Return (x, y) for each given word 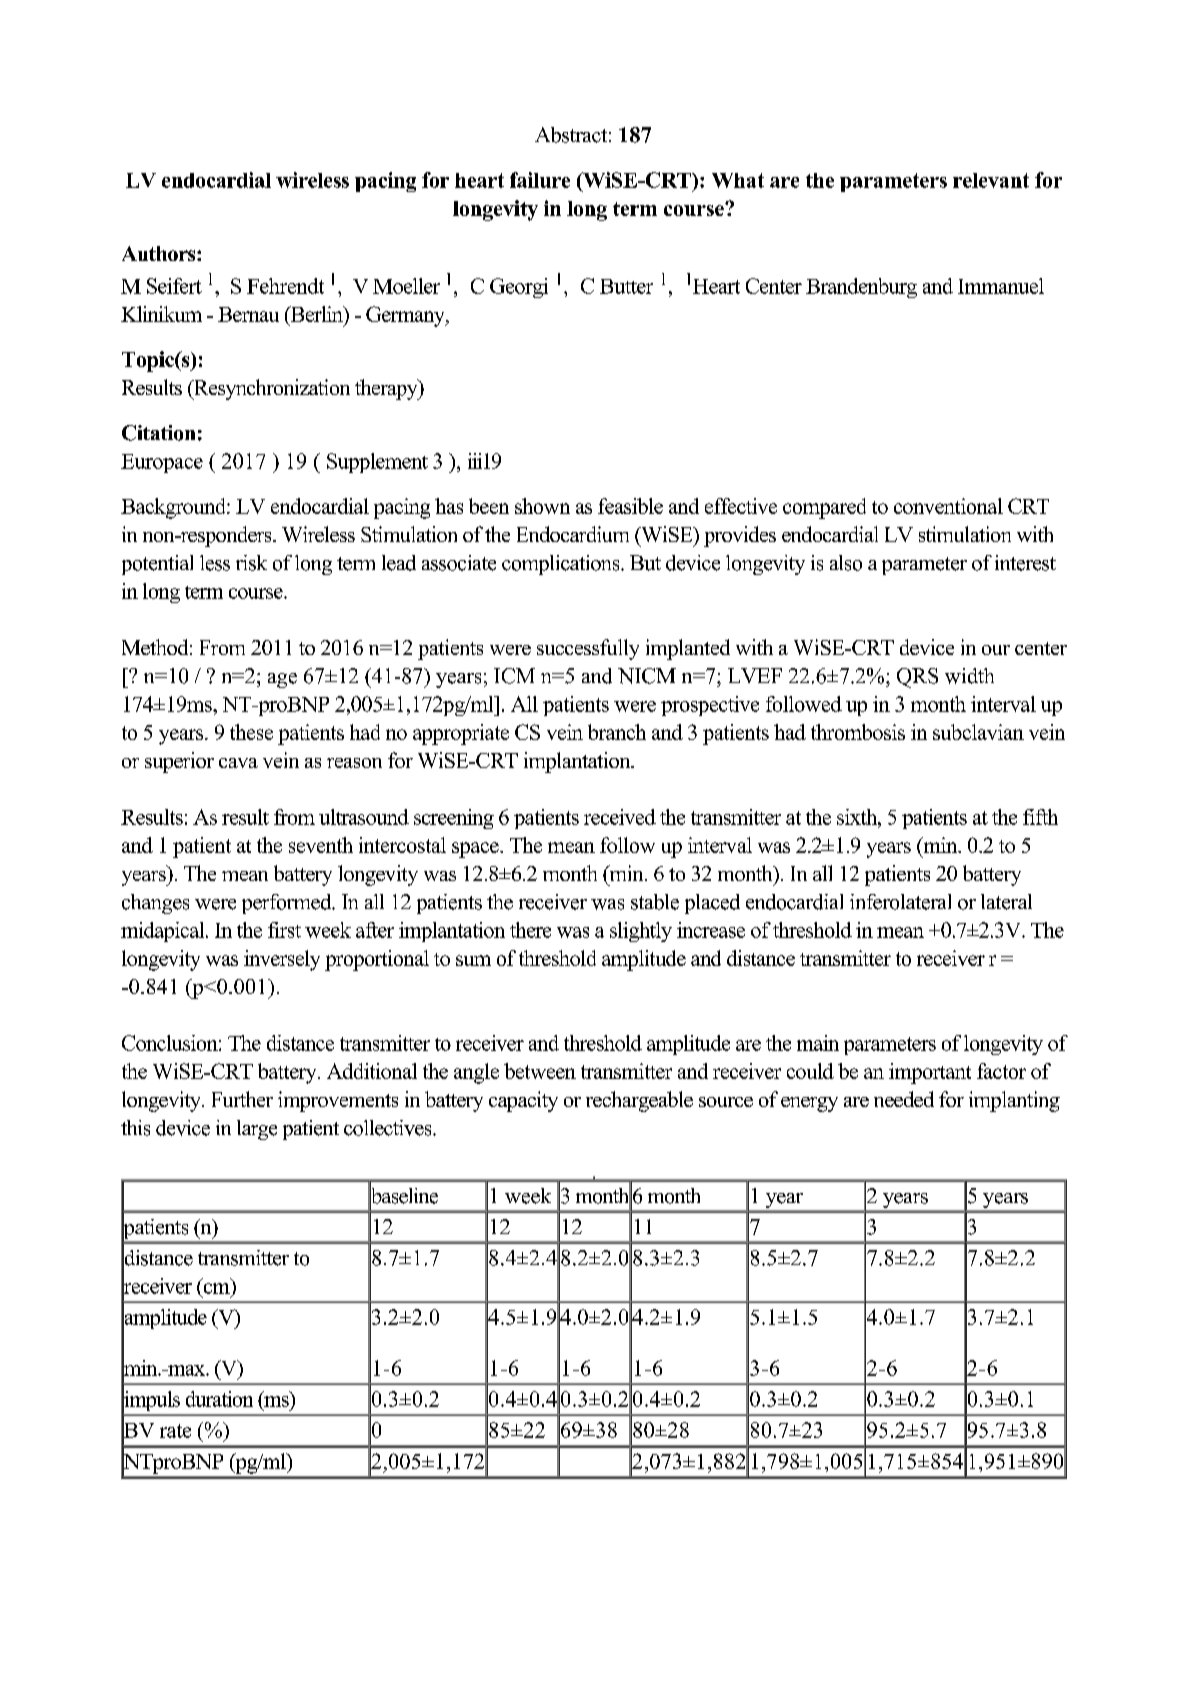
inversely (282, 960)
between (540, 1071)
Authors (160, 253)
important (930, 1073)
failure (540, 180)
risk (251, 563)
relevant (991, 180)
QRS (917, 678)
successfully (588, 649)
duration (219, 1399)
